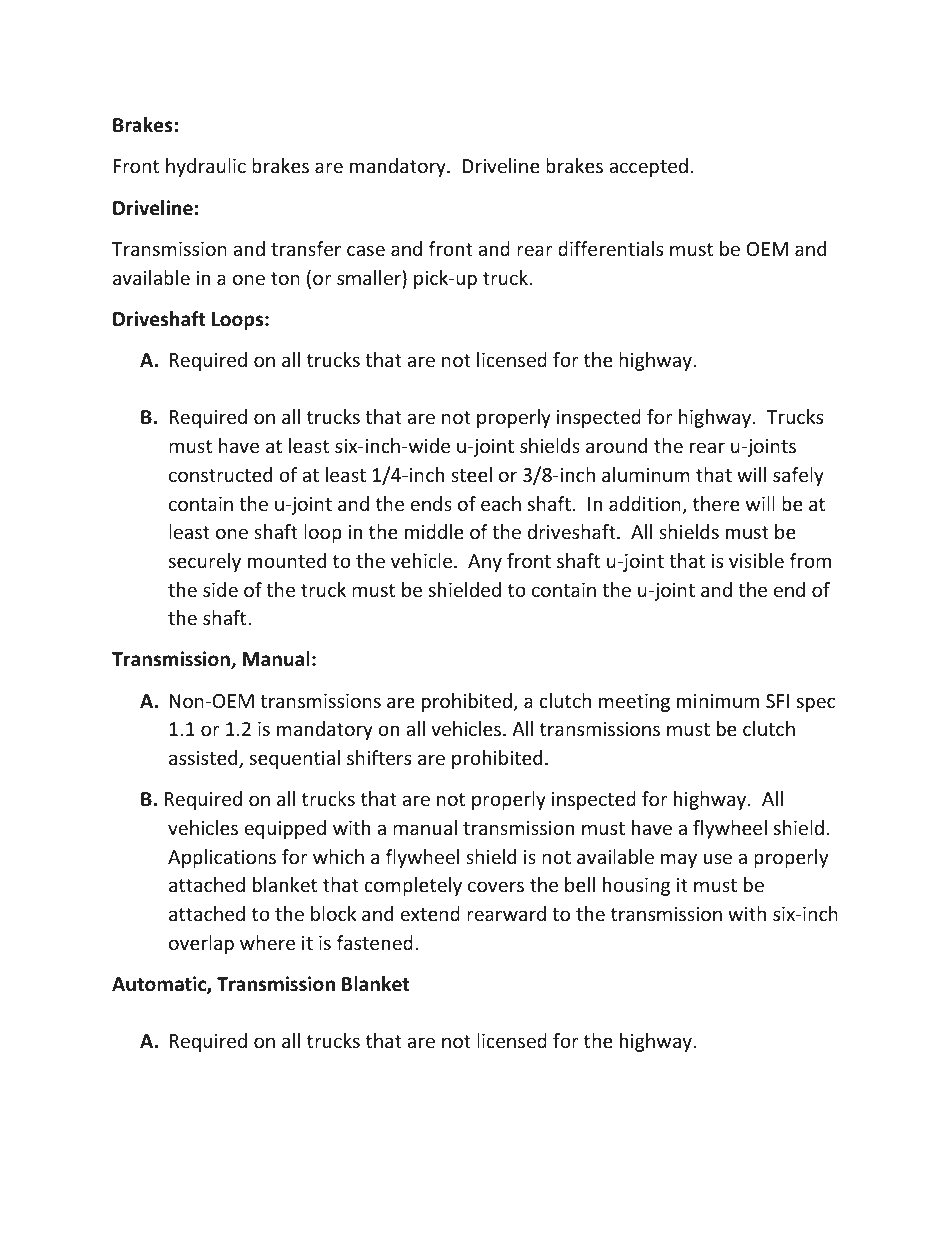  Describe the element at coordinates (610, 248) in the document. I see `differentials` at that location.
